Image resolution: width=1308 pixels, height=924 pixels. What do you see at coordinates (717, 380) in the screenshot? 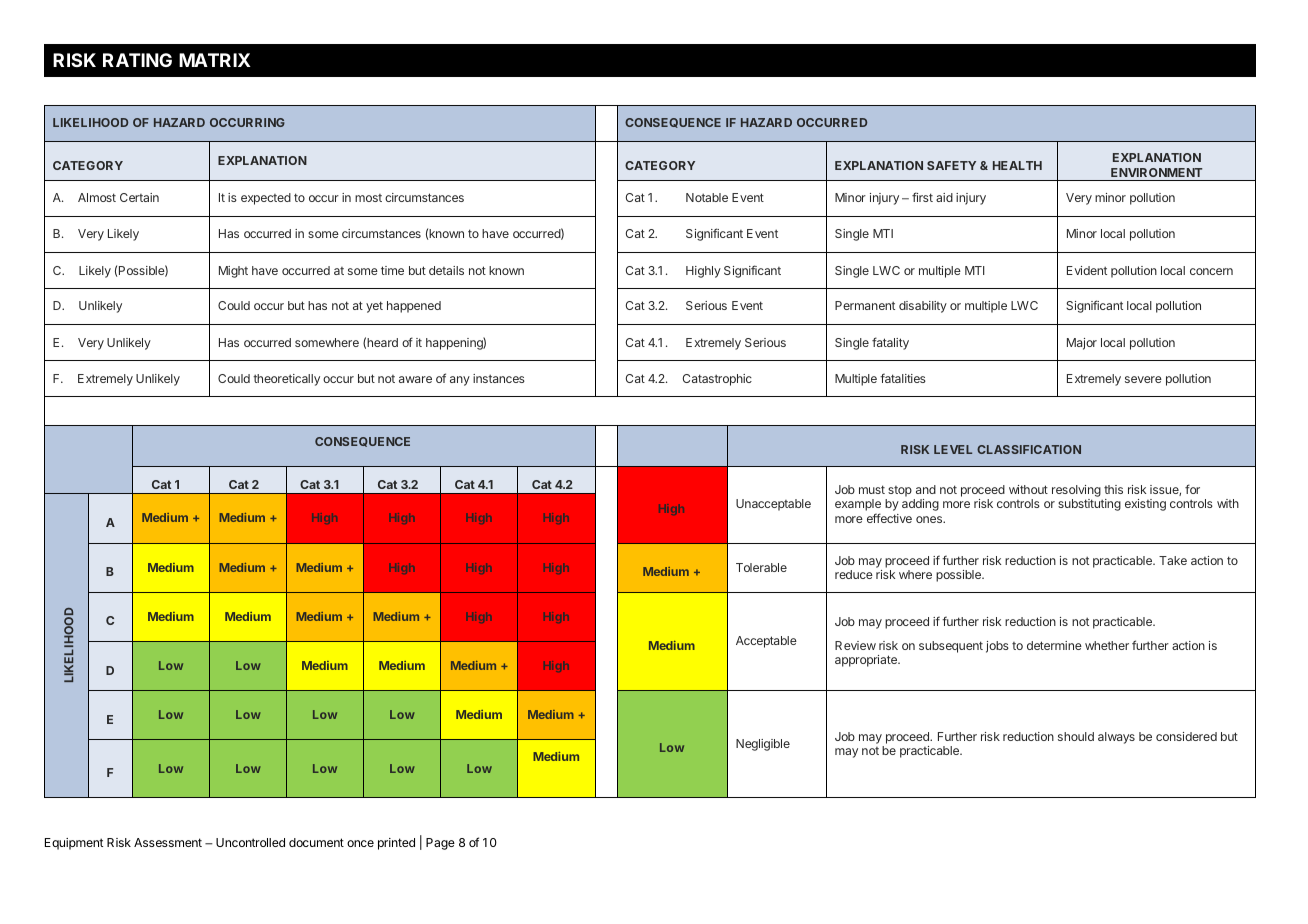
I see `Catastrophic` at bounding box center [717, 380].
